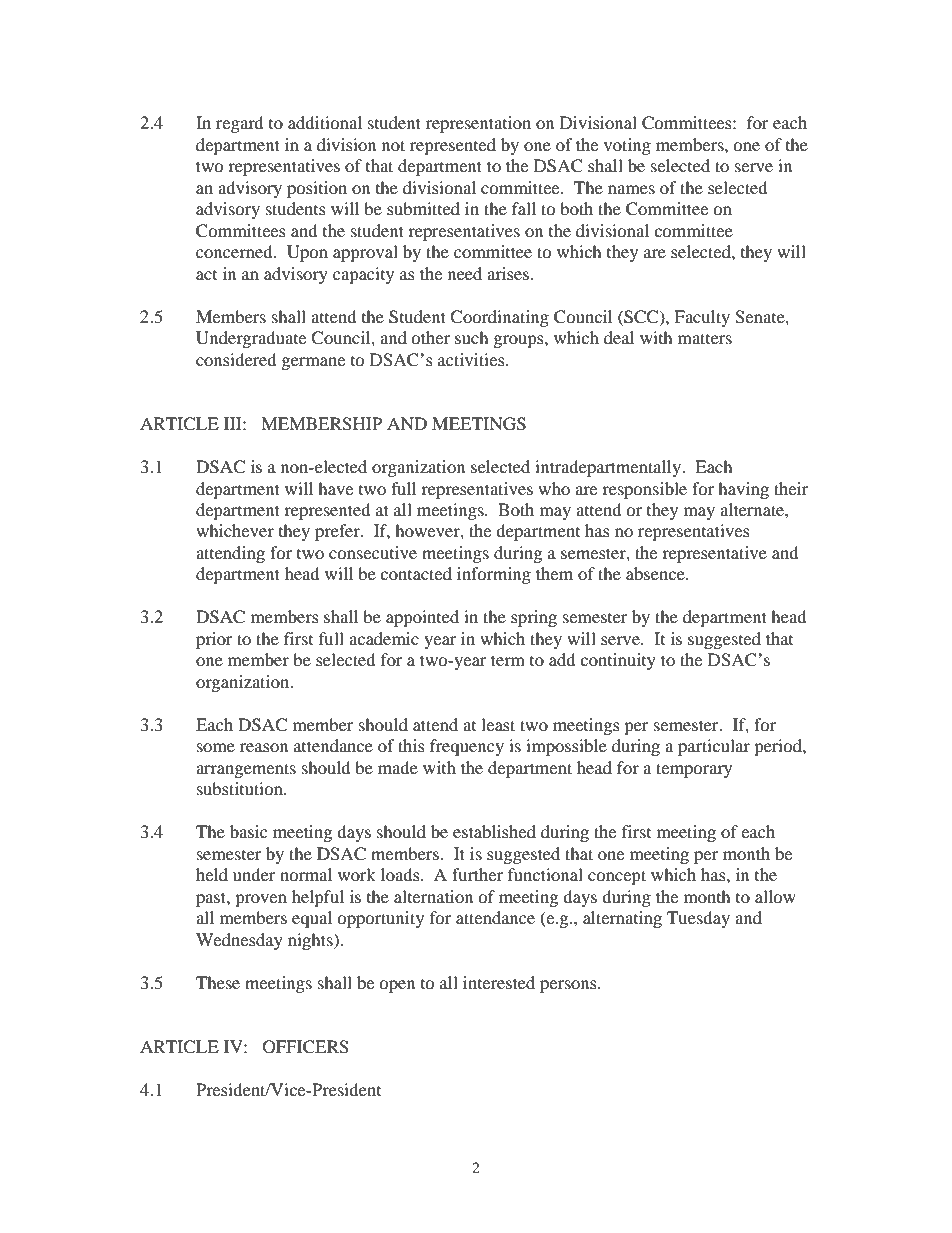 This page has width=952, height=1233. Describe the element at coordinates (627, 146) in the page. I see `voting` at that location.
